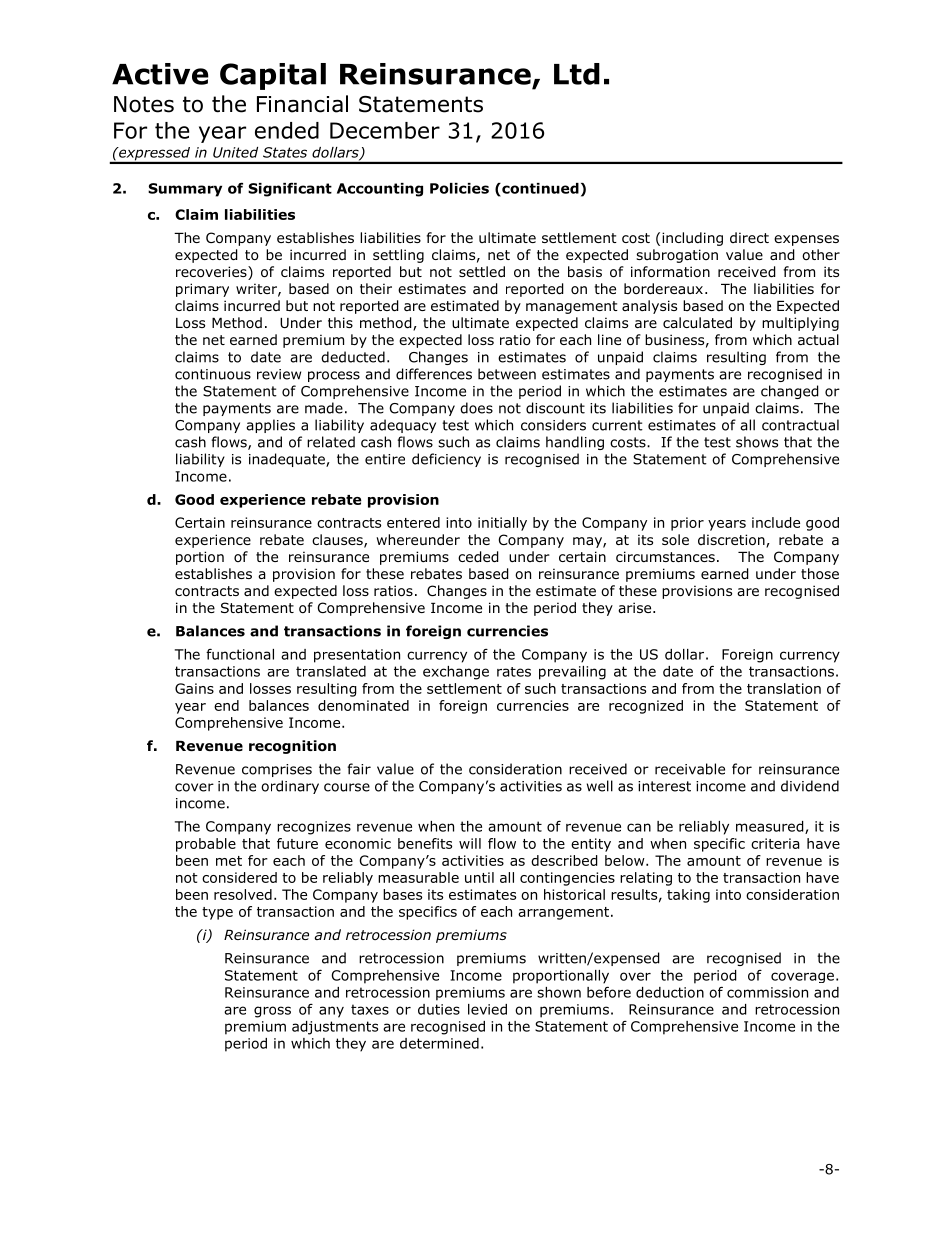 This document has height=1233, width=952. What do you see at coordinates (577, 74) in the document?
I see `Ltd` at bounding box center [577, 74].
